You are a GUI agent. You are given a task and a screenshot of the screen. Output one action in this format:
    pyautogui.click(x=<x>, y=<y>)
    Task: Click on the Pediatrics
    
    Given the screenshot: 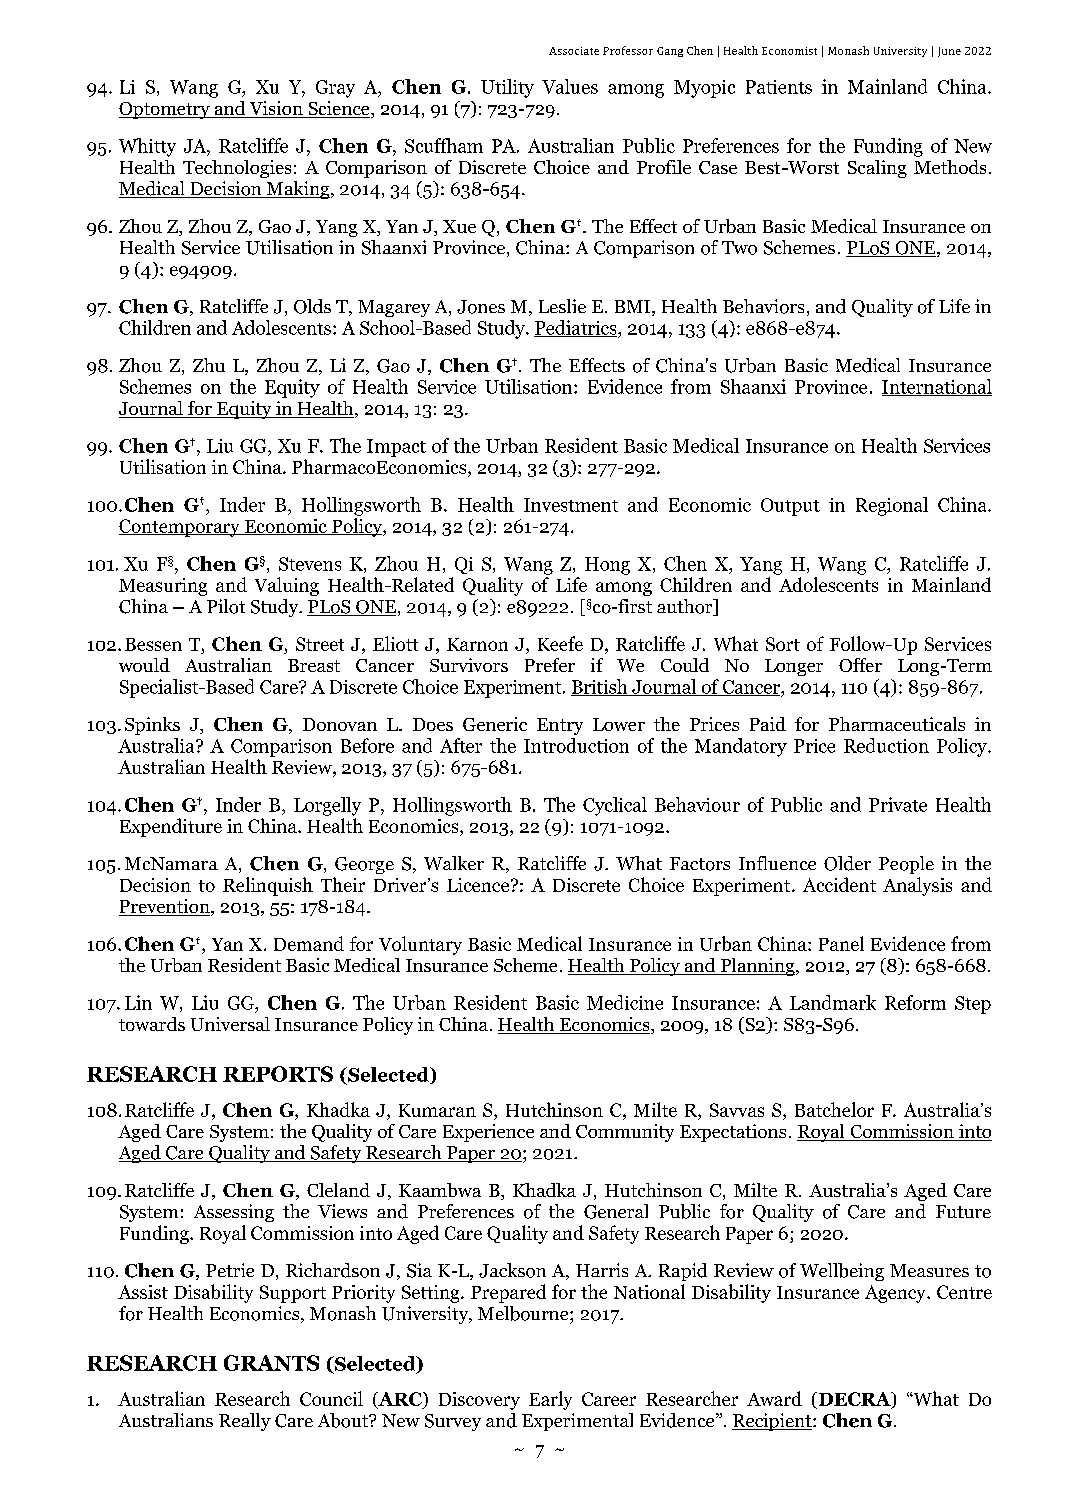 What is the action you would take?
    pyautogui.click(x=576, y=328)
